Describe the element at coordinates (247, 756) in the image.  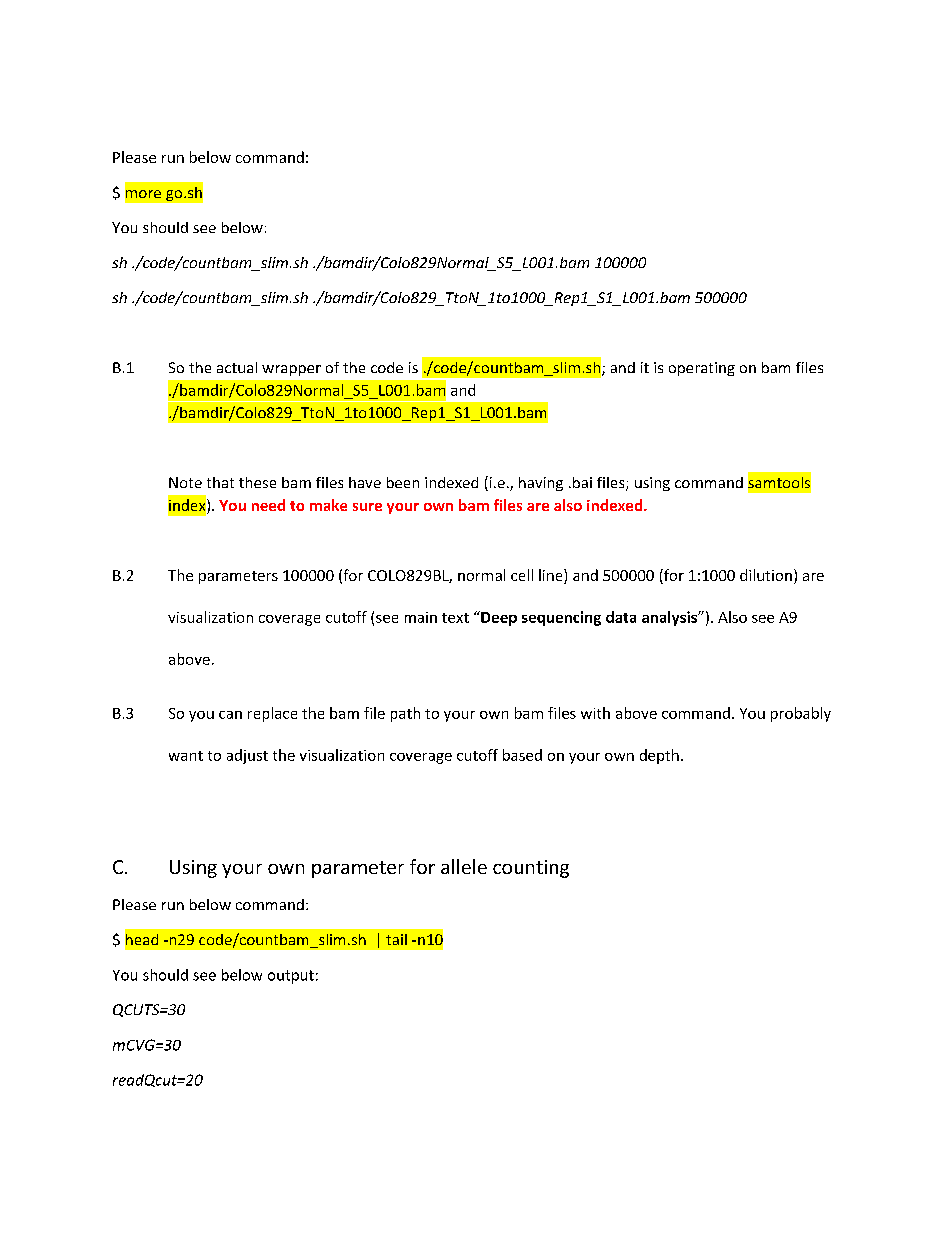
I see `adjust` at that location.
